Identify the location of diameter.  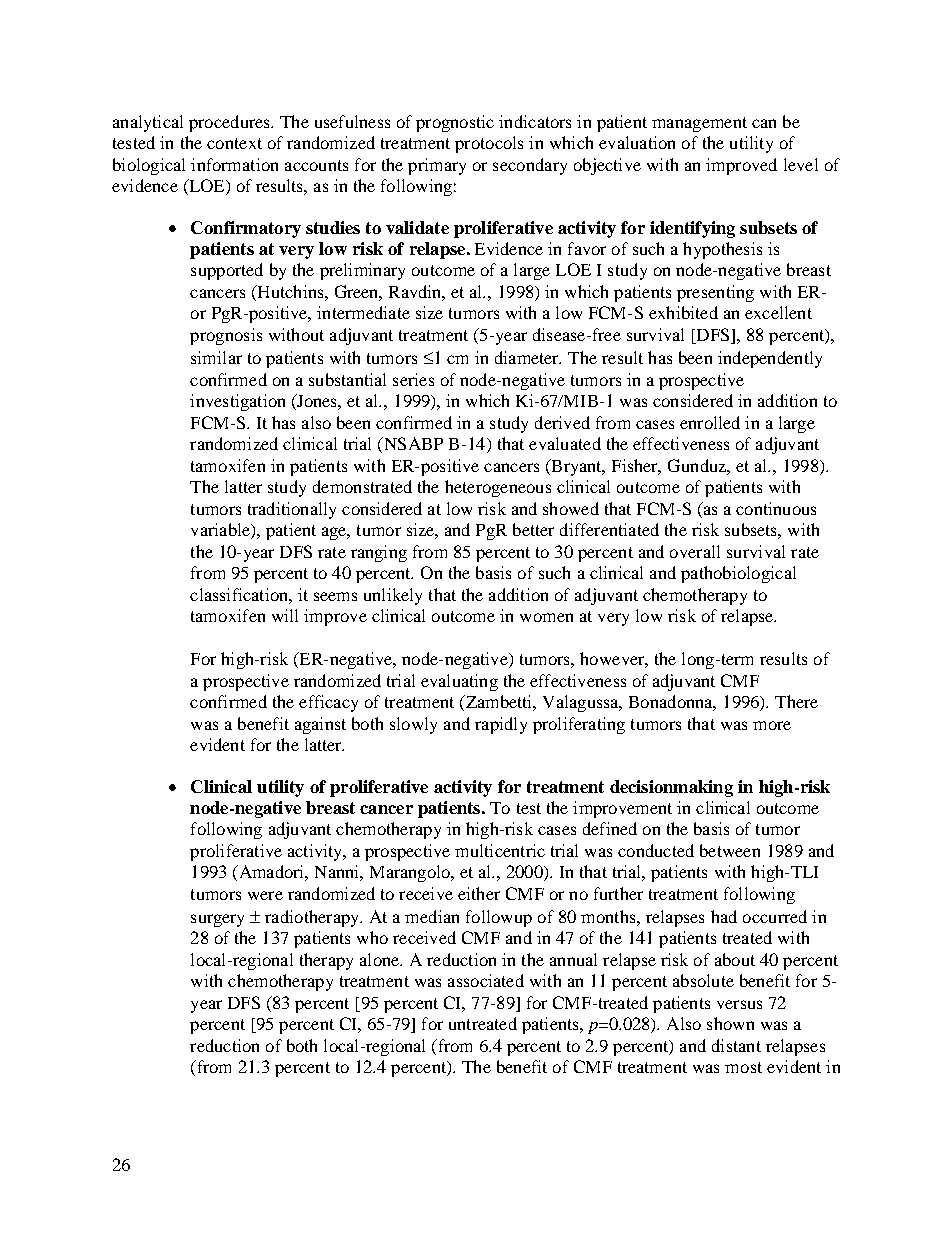
(528, 357).
